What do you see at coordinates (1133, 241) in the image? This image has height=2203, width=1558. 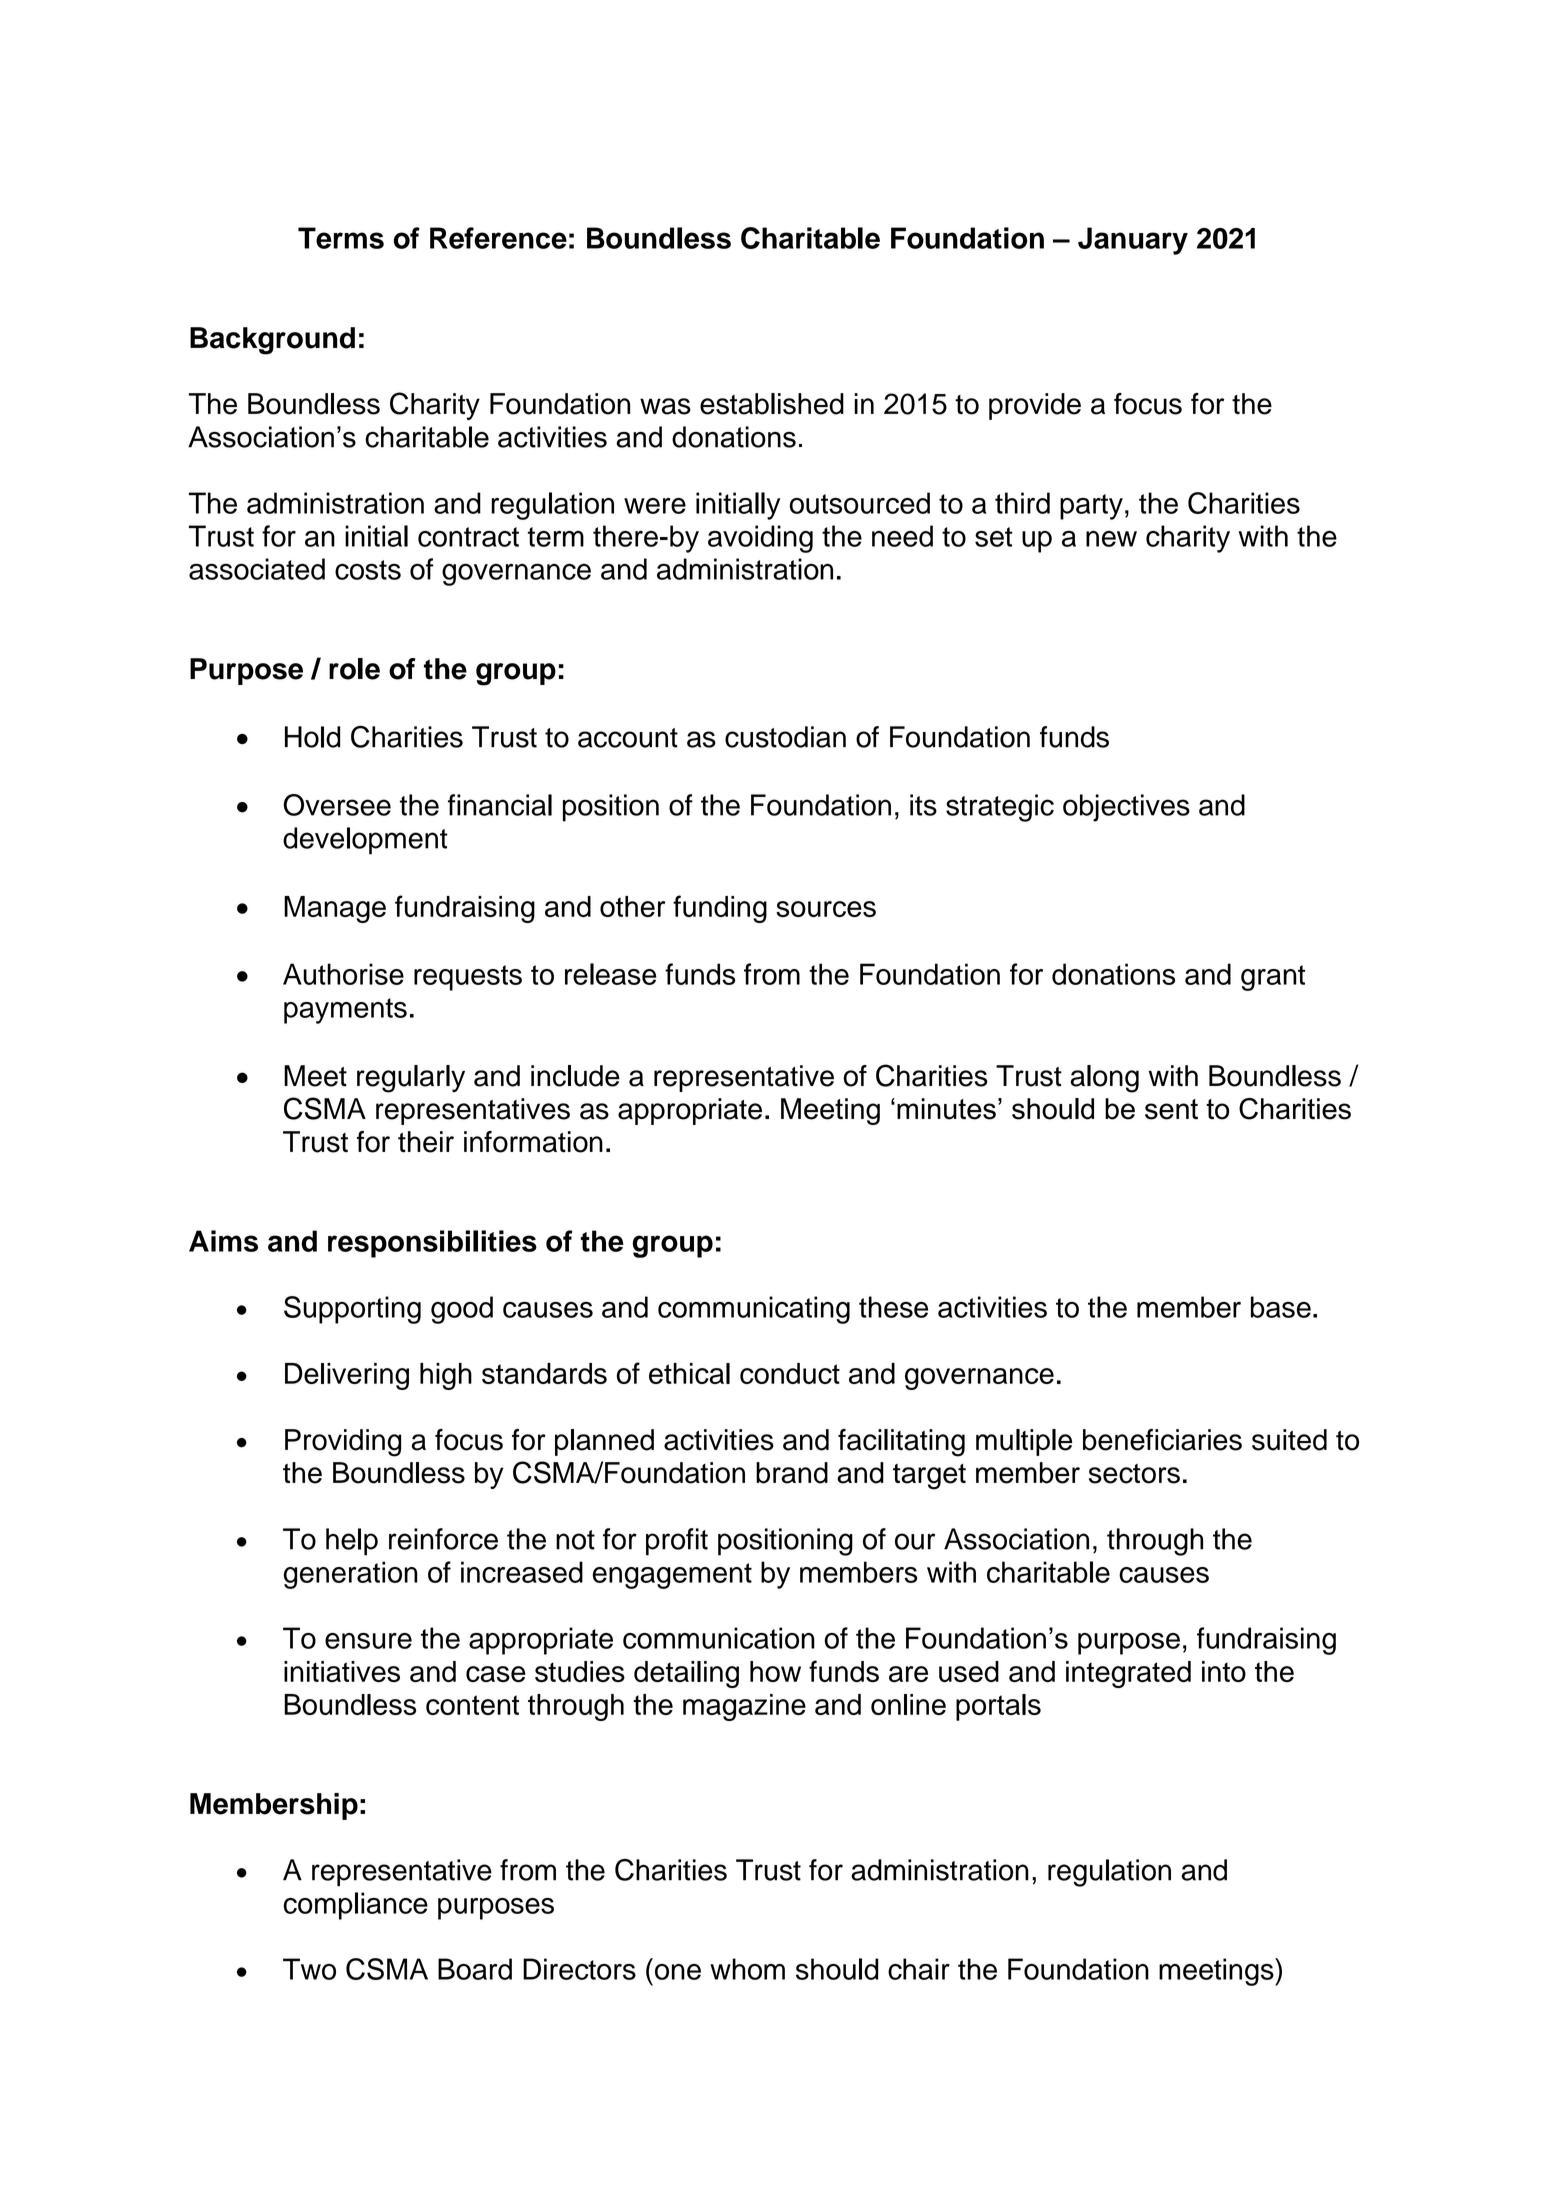 I see `January` at bounding box center [1133, 241].
